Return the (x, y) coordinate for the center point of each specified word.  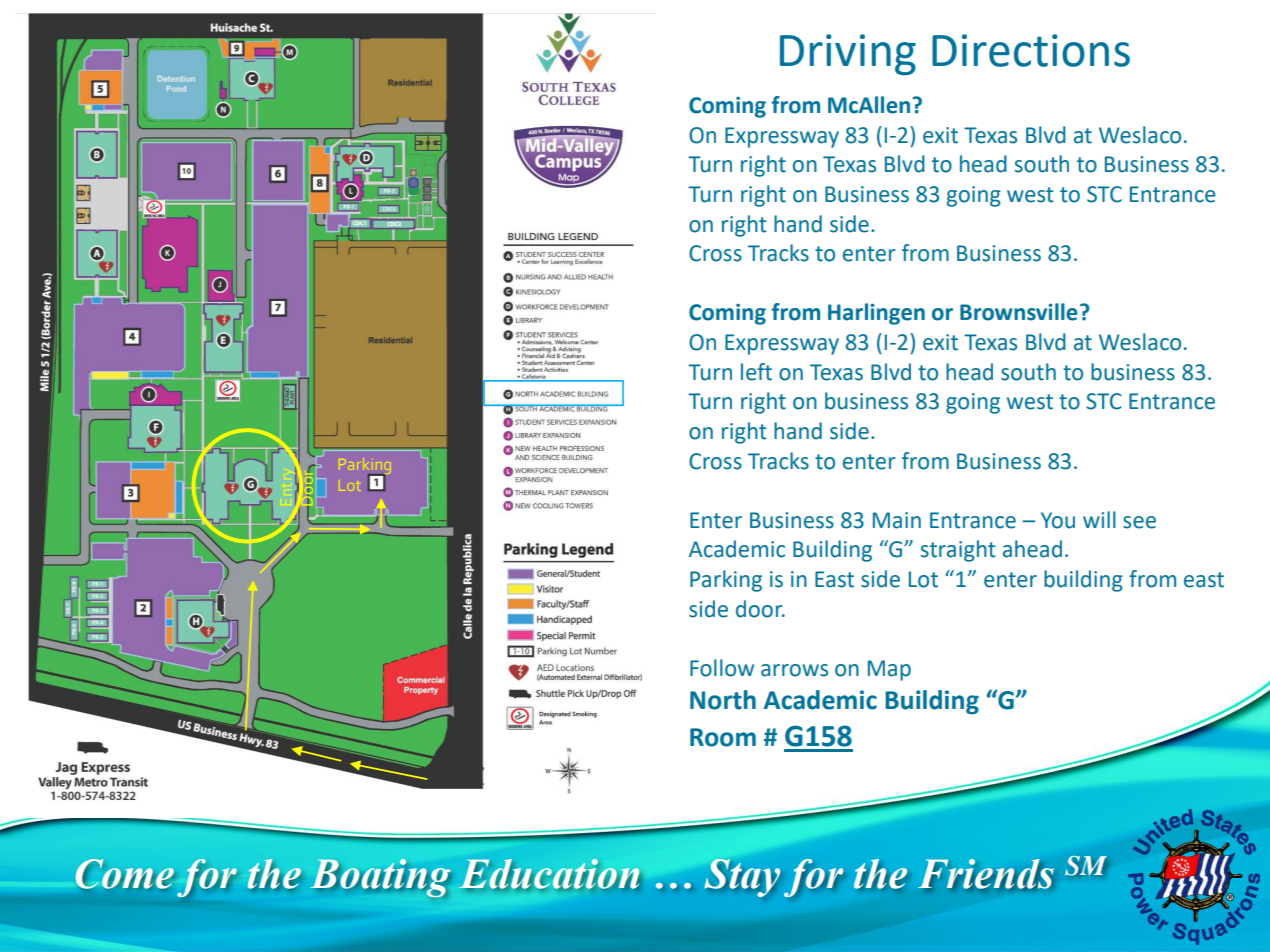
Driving (848, 54)
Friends (986, 874)
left (756, 372)
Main (897, 520)
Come (125, 874)
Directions (1031, 50)
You (1058, 520)
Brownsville (1019, 312)
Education (549, 874)
